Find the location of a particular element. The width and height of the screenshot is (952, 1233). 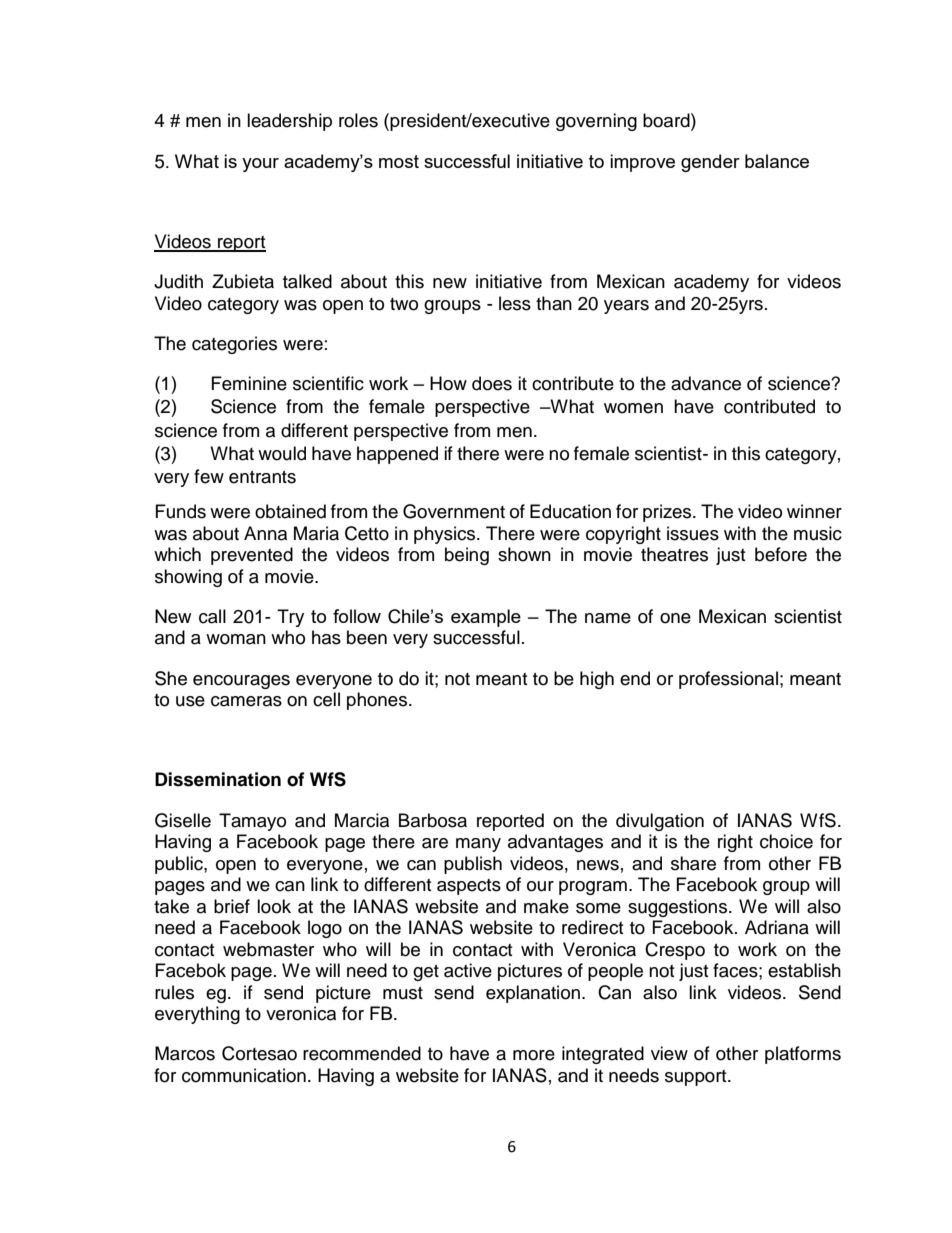

support is located at coordinates (697, 1078).
